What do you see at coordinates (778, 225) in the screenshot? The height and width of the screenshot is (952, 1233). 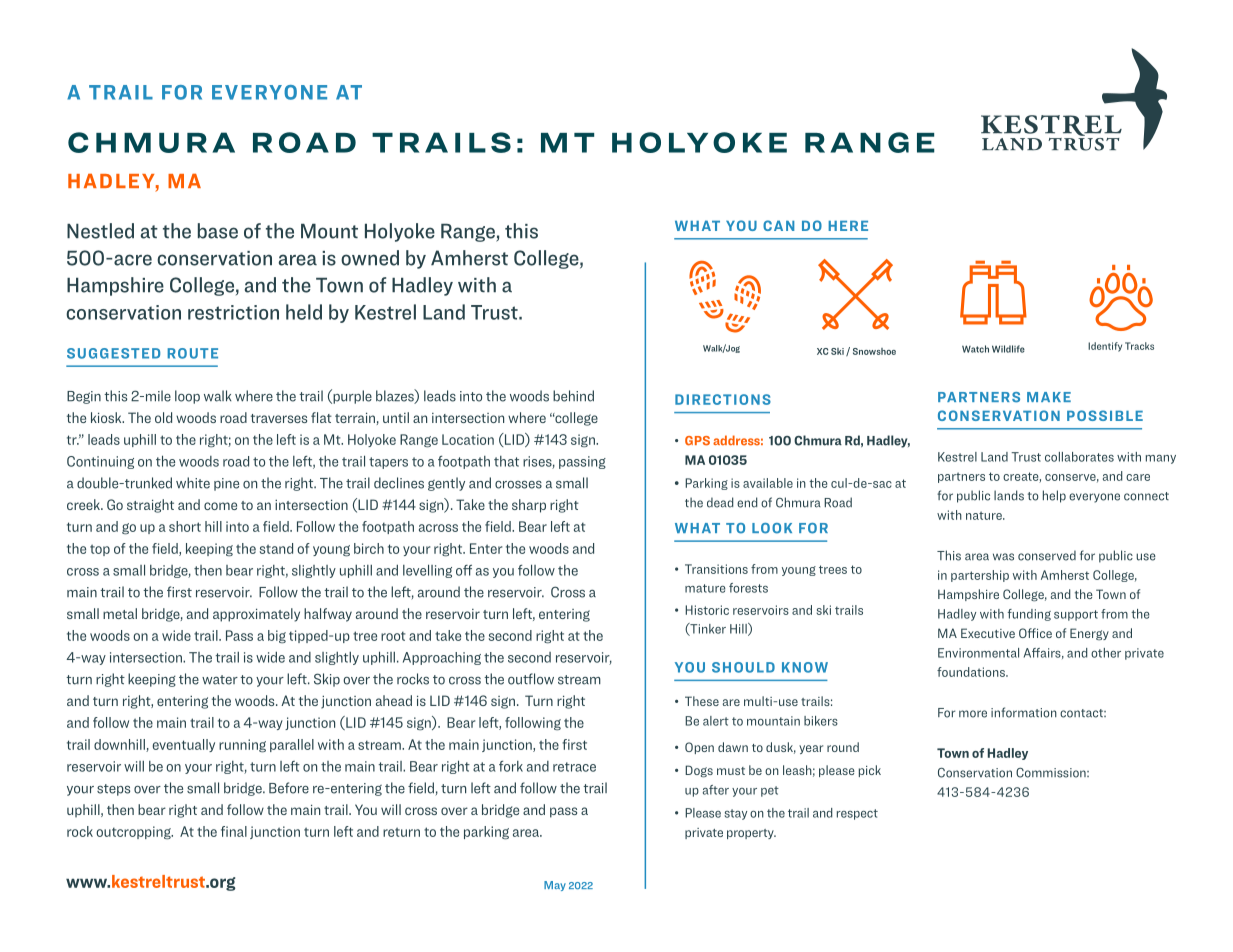 I see `CAN` at bounding box center [778, 225].
